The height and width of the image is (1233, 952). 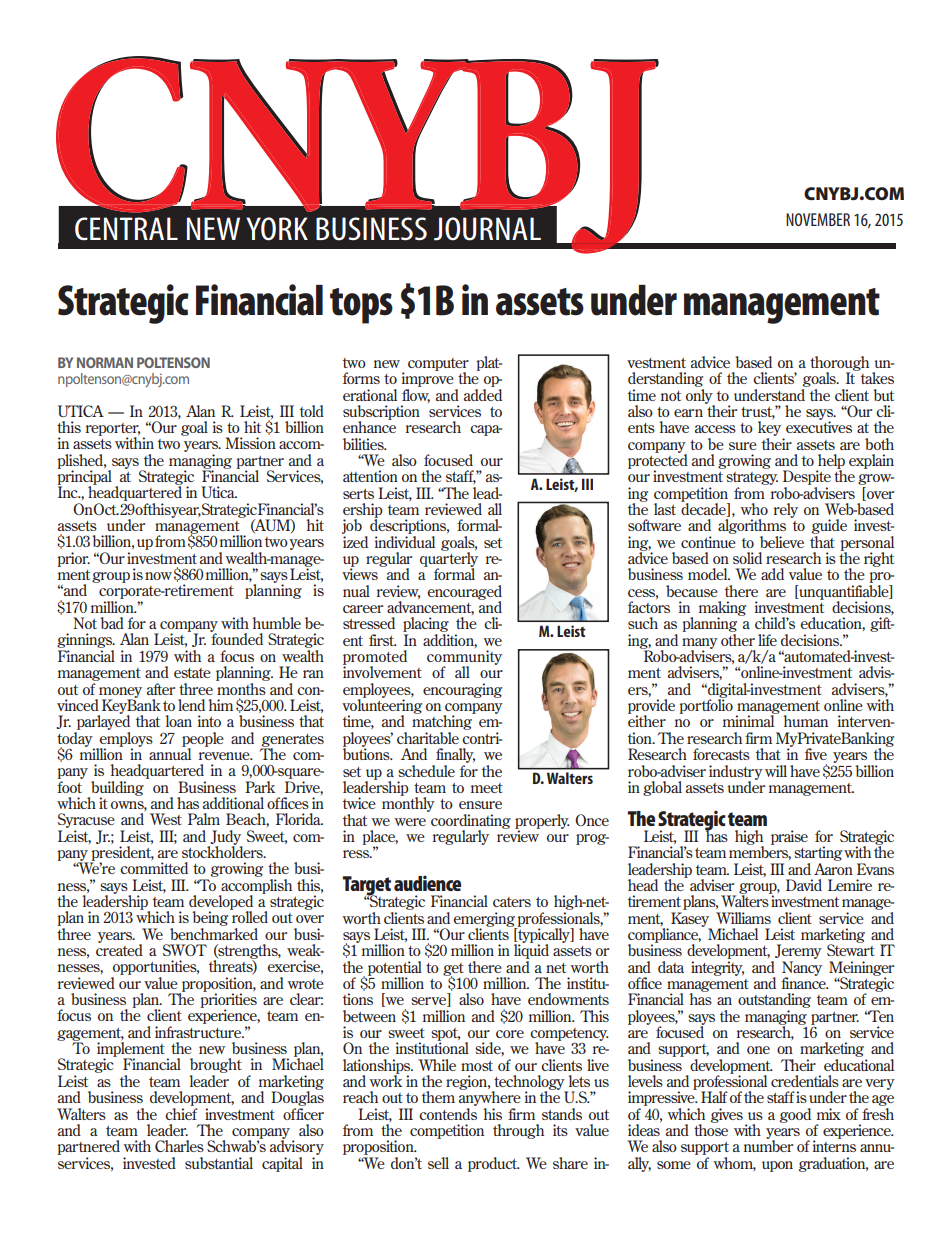 I want to click on human, so click(x=805, y=721).
